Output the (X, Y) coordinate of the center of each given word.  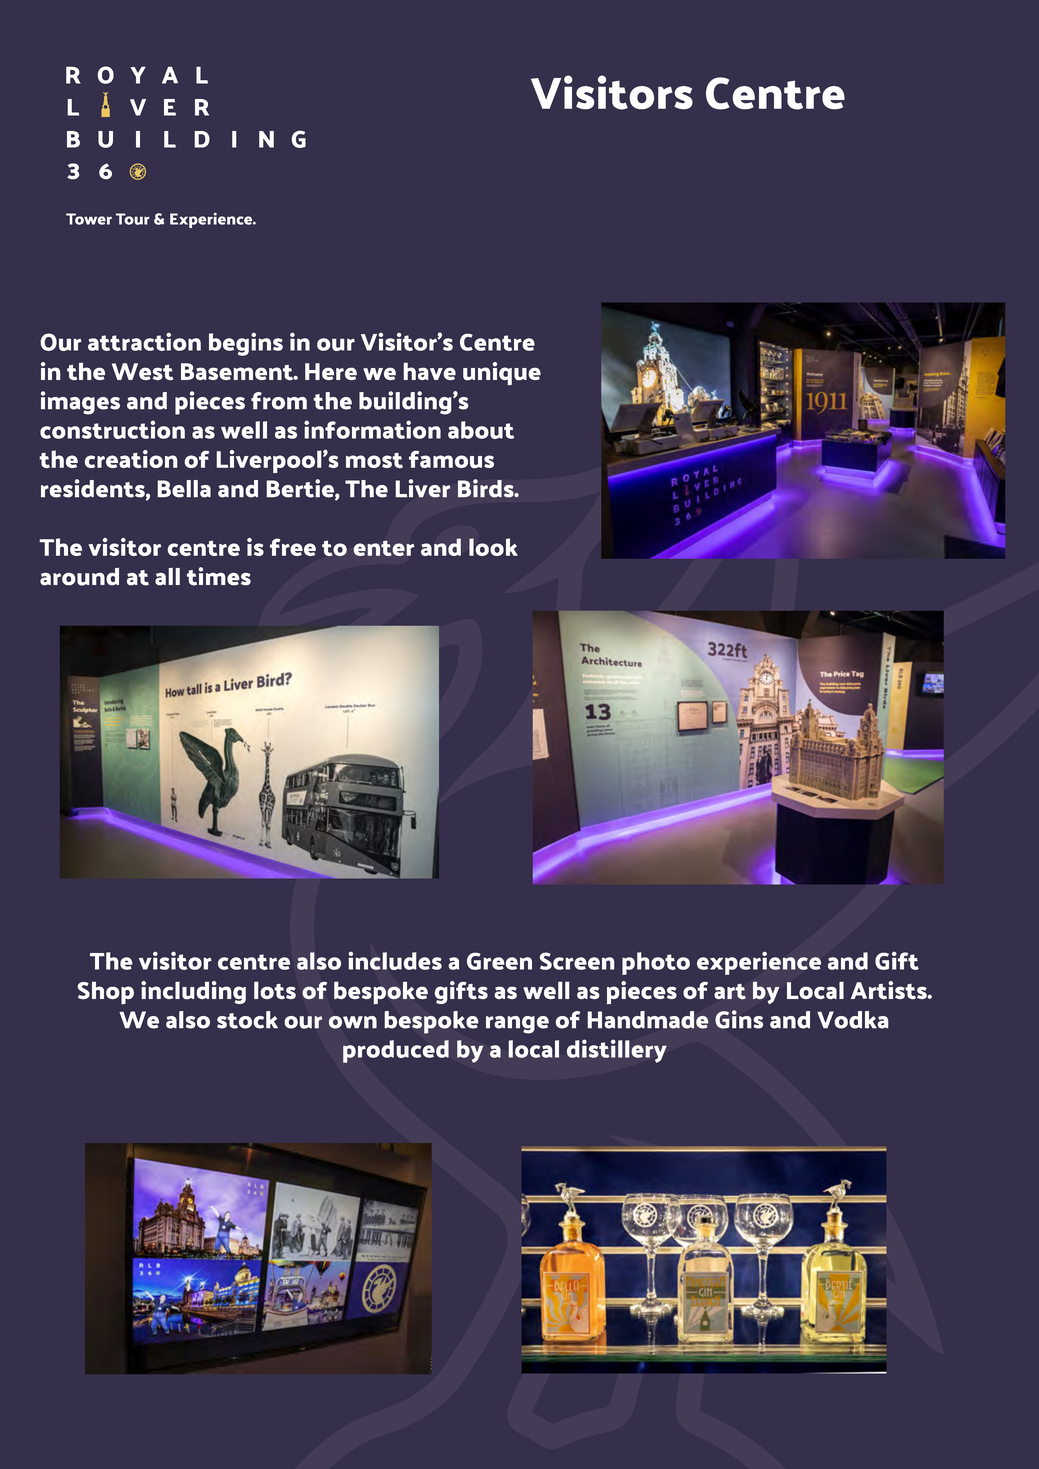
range (517, 1025)
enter (384, 548)
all (167, 577)
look (493, 547)
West (142, 372)
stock (247, 1020)
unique (502, 374)
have (429, 371)
